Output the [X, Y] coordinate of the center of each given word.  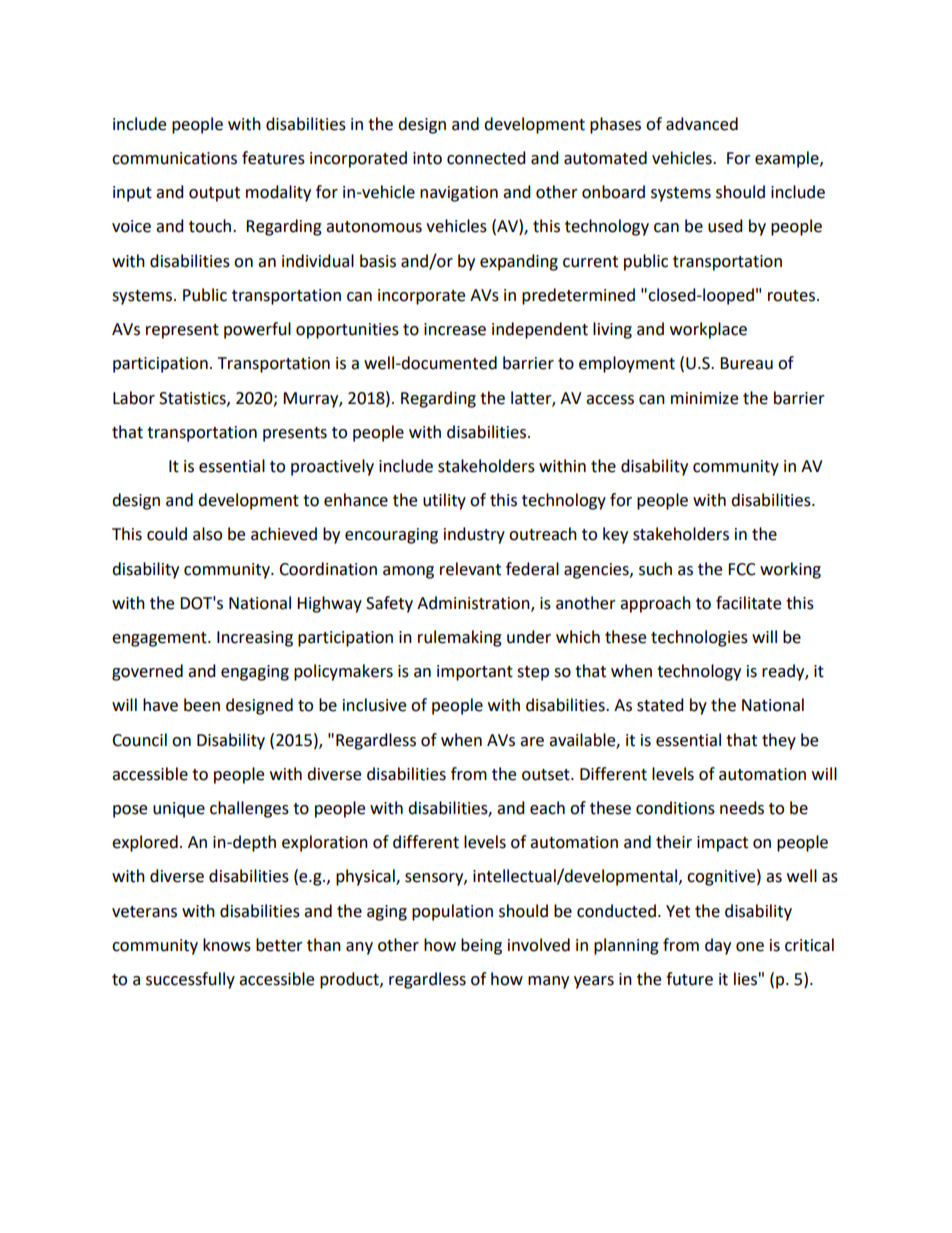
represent [182, 331]
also [207, 534]
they [779, 741]
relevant [470, 569]
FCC [742, 569]
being [481, 946]
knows [227, 945]
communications [174, 158]
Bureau [746, 363]
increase [455, 329]
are [532, 742]
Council [139, 740]
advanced [702, 124]
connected [486, 158]
